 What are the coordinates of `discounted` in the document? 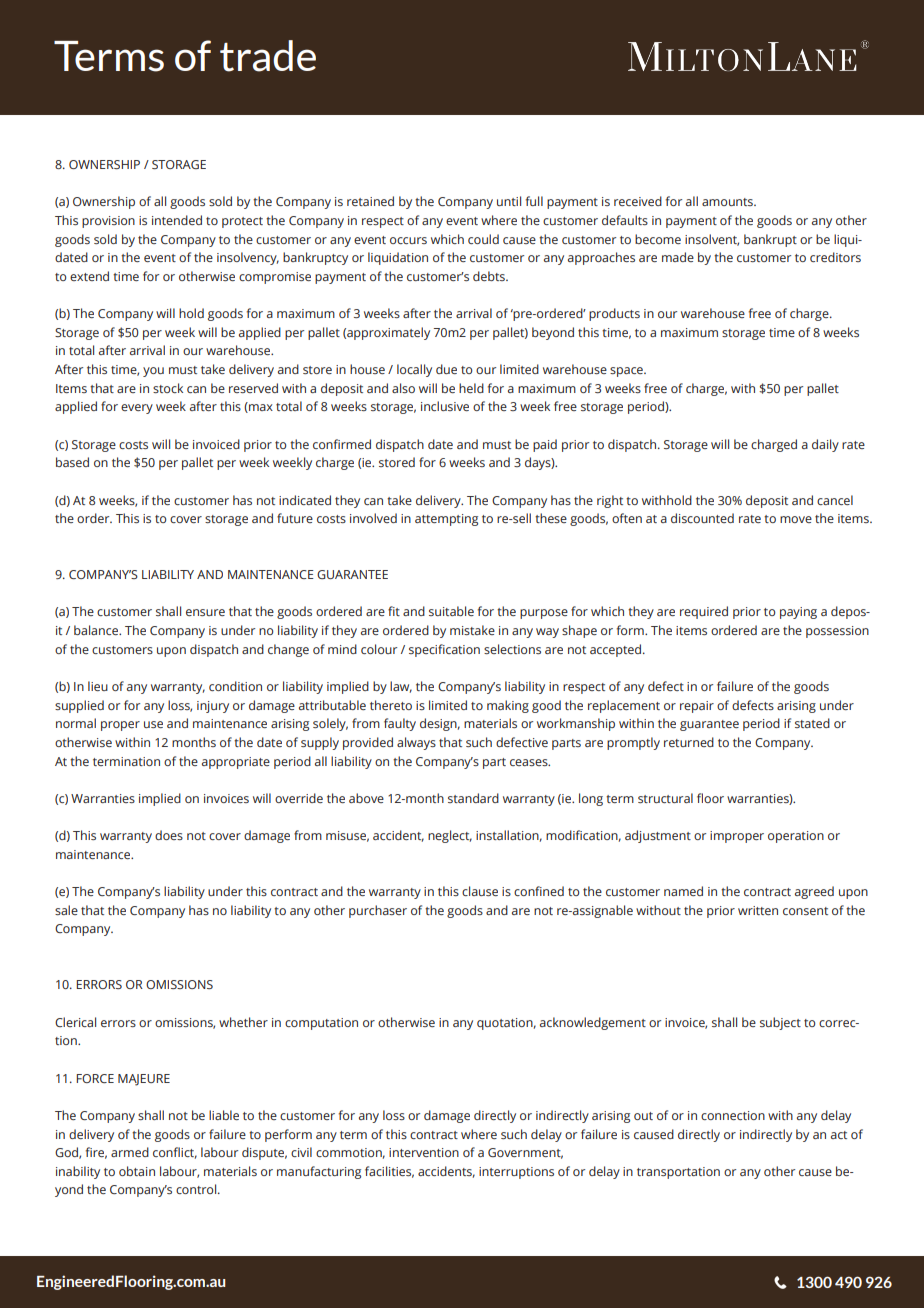 It's located at (702, 518).
